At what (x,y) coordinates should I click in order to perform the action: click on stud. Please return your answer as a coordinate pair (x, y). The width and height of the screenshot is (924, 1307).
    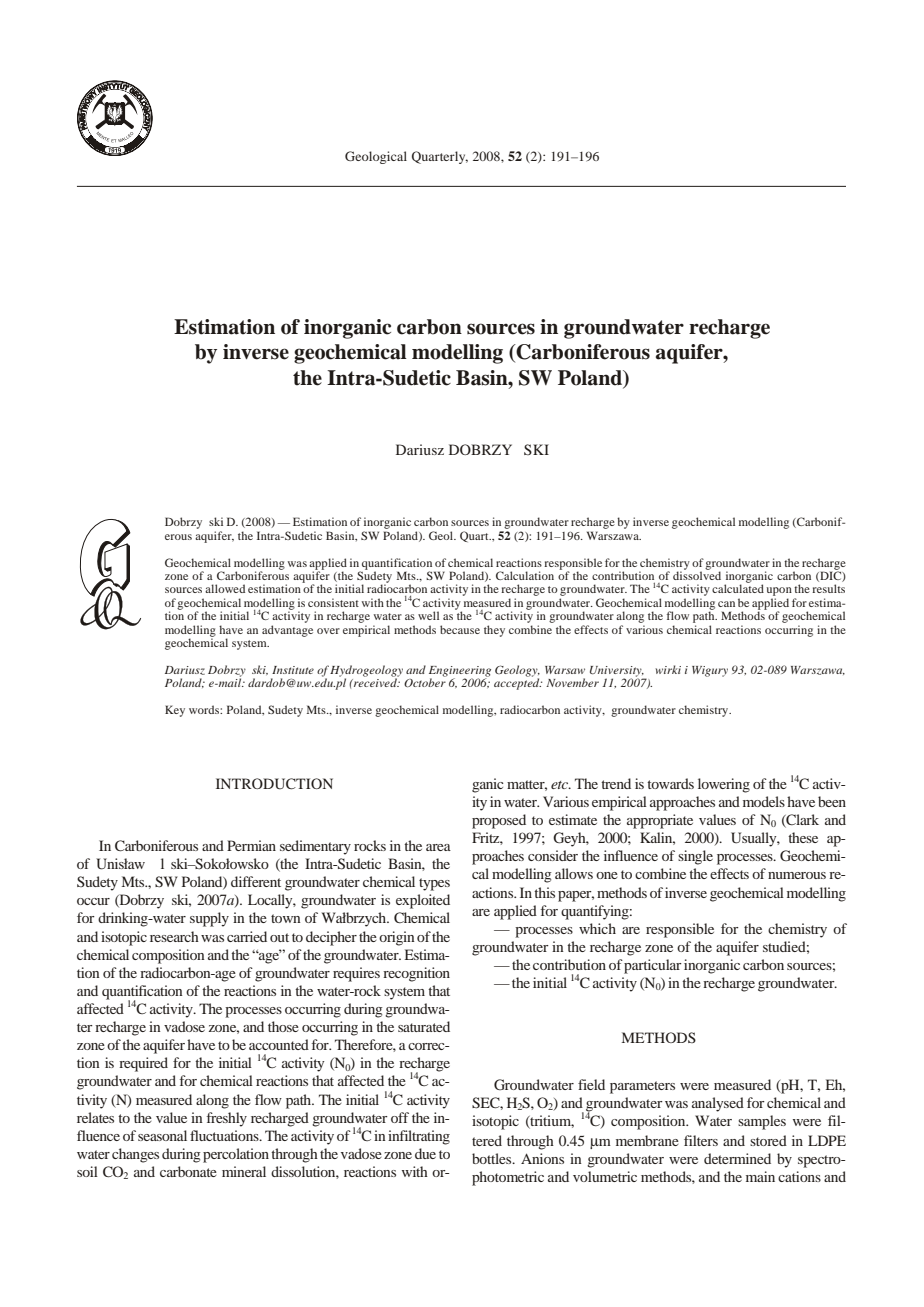
    Looking at the image, I should click on (775, 946).
